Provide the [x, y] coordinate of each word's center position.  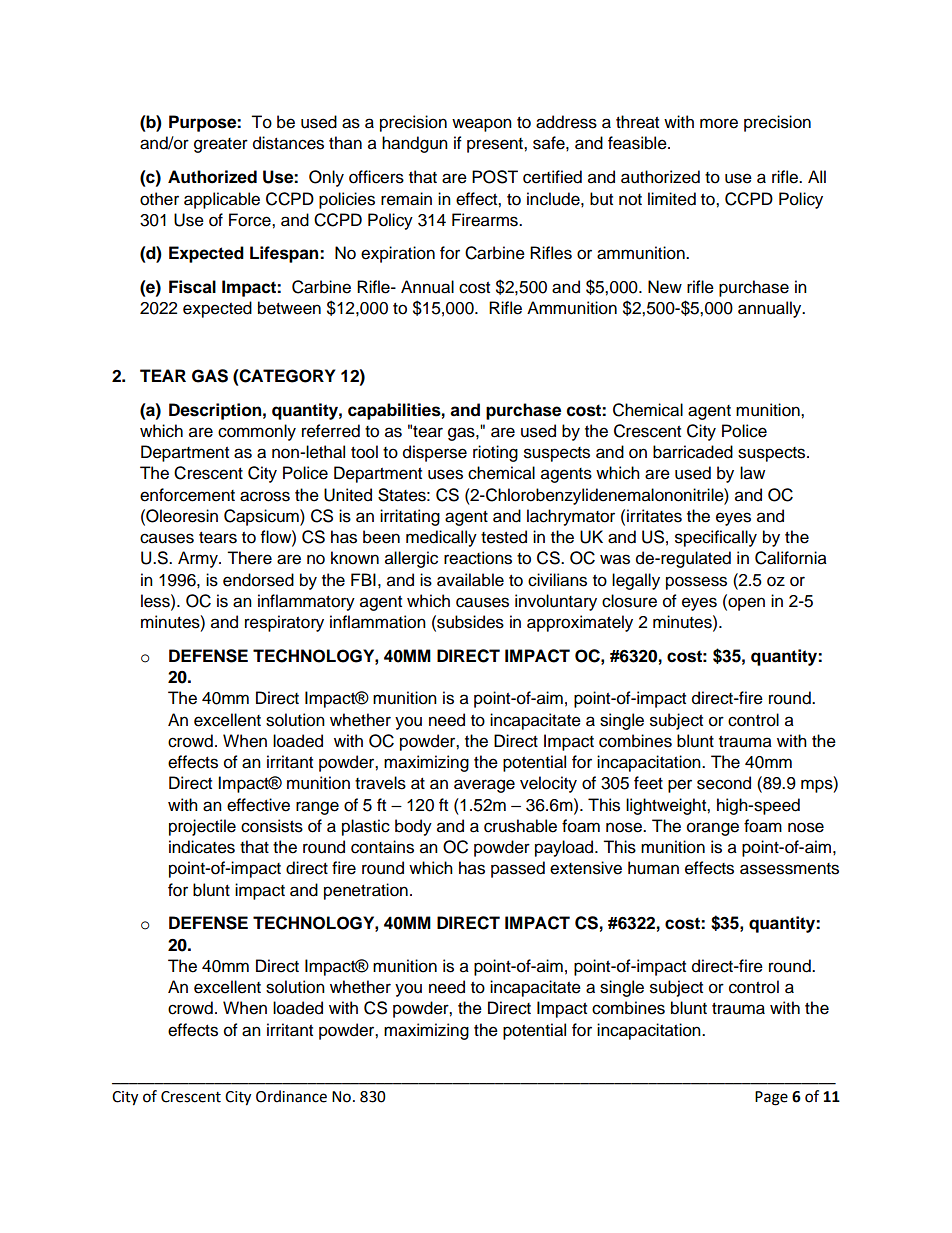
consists [272, 826]
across [265, 496]
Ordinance [291, 1096]
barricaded [693, 452]
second [724, 783]
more [719, 123]
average [484, 786]
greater [221, 145]
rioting [495, 453]
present [496, 145]
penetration [366, 891]
